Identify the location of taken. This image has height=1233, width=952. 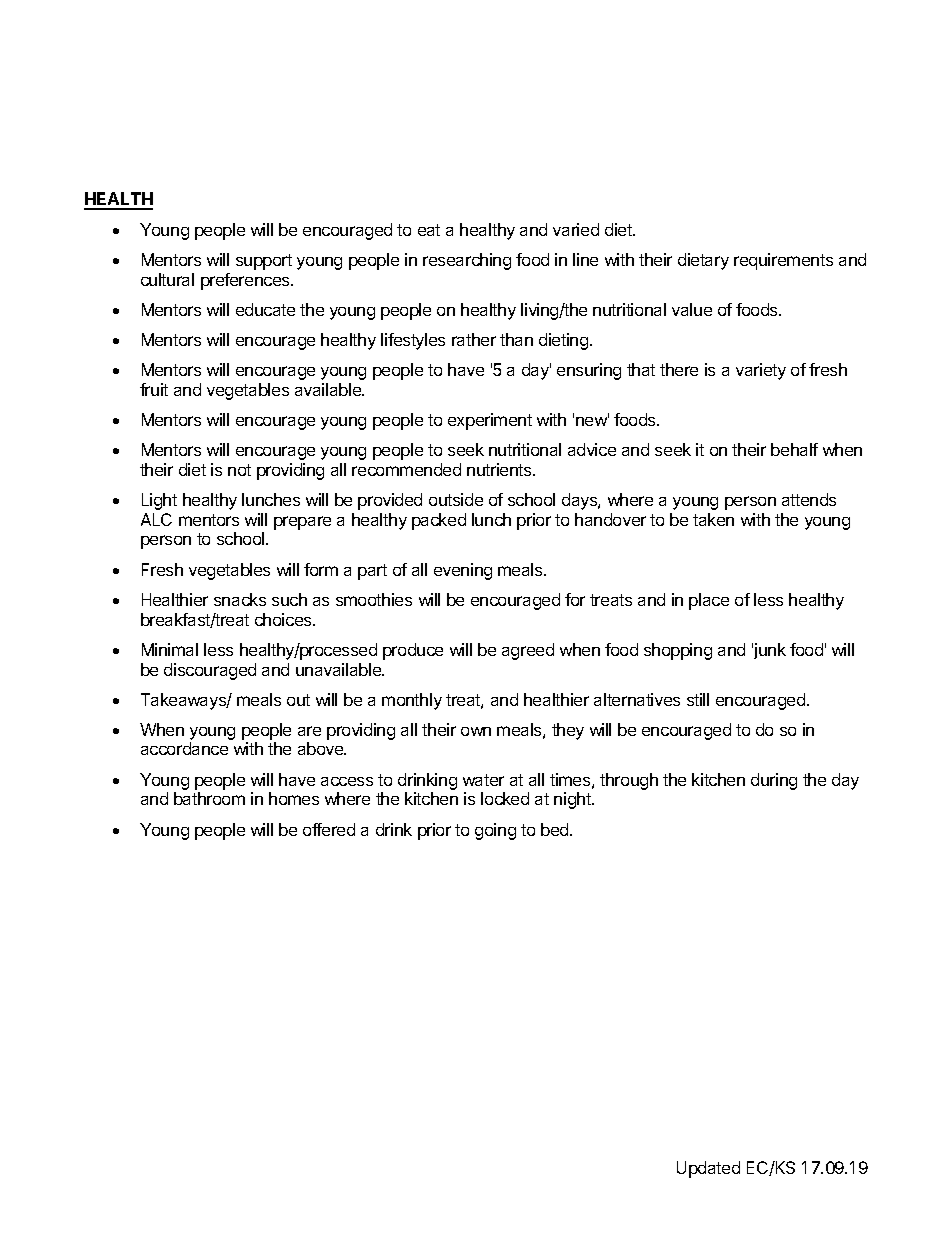
(713, 519).
